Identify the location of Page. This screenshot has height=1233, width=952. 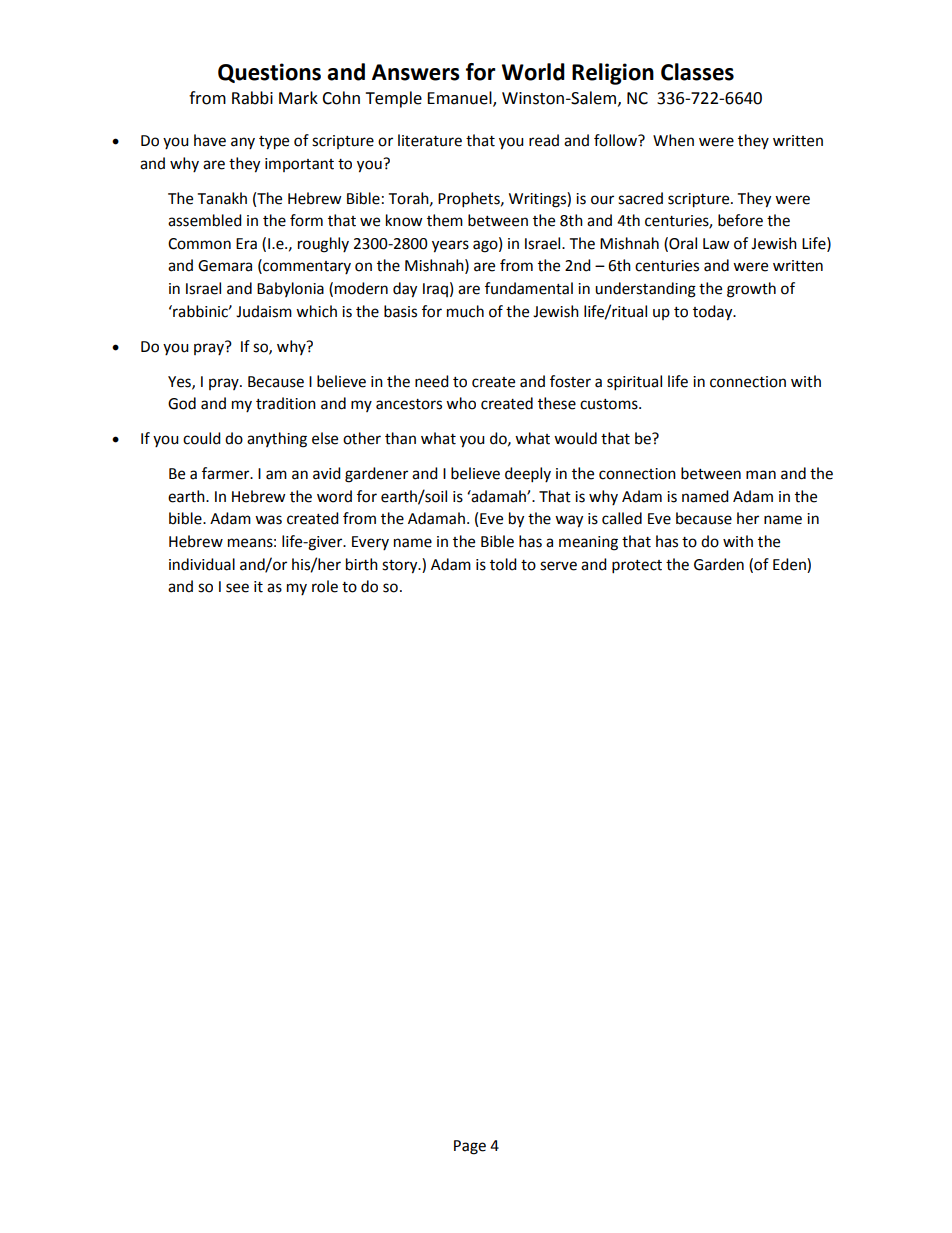
(470, 1147).
